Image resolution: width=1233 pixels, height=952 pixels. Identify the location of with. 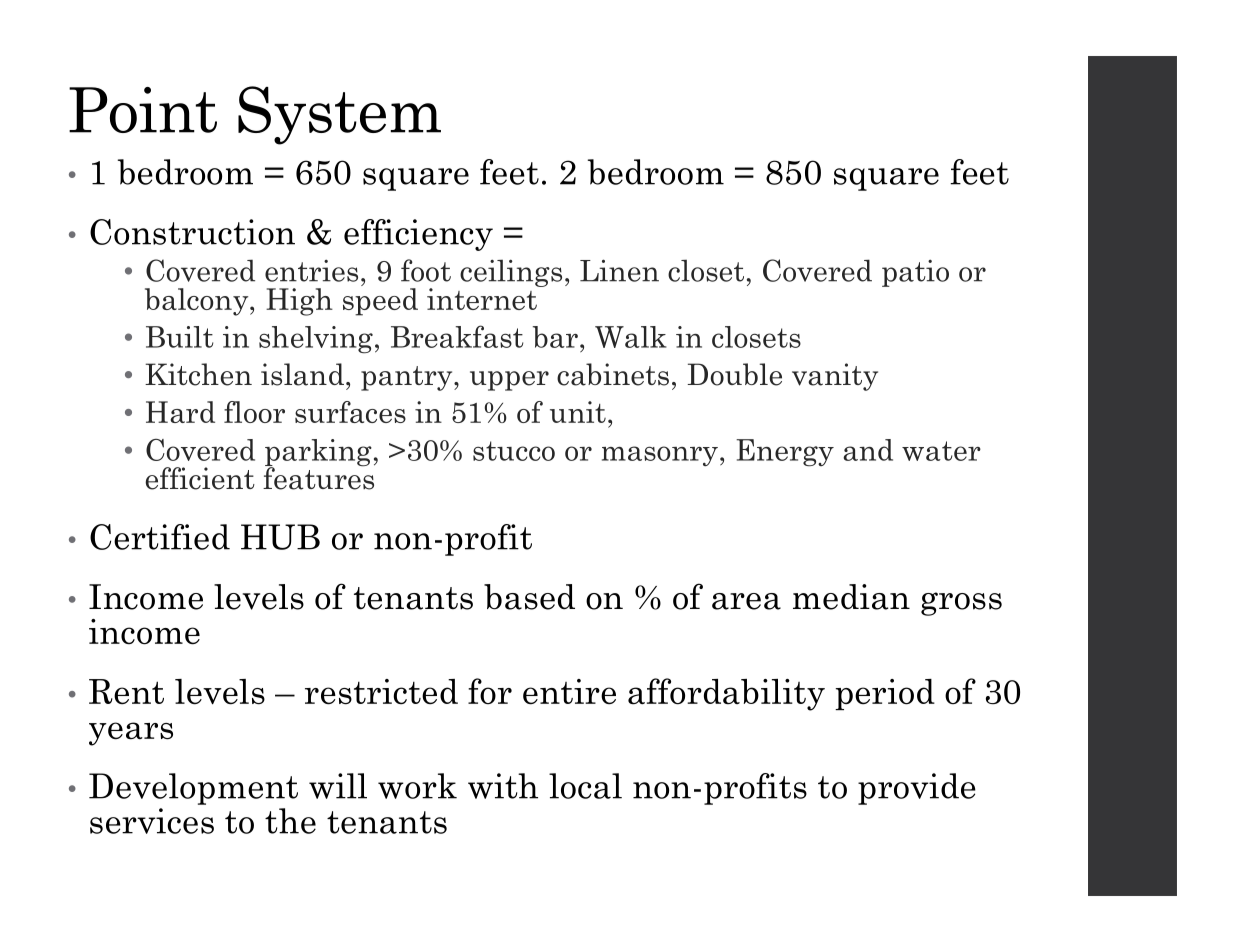
(503, 786).
